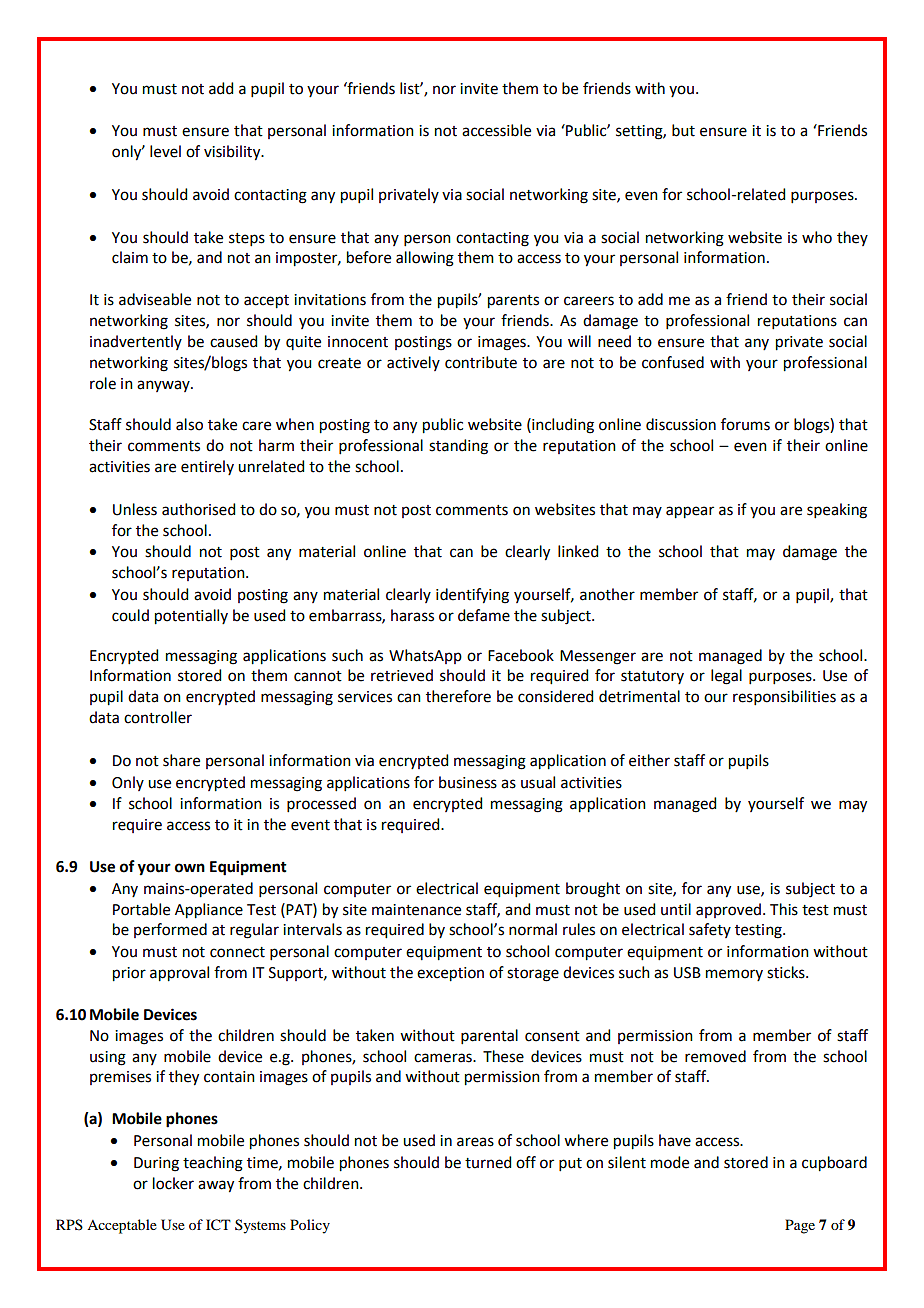 The image size is (924, 1308). I want to click on approved, so click(728, 910).
